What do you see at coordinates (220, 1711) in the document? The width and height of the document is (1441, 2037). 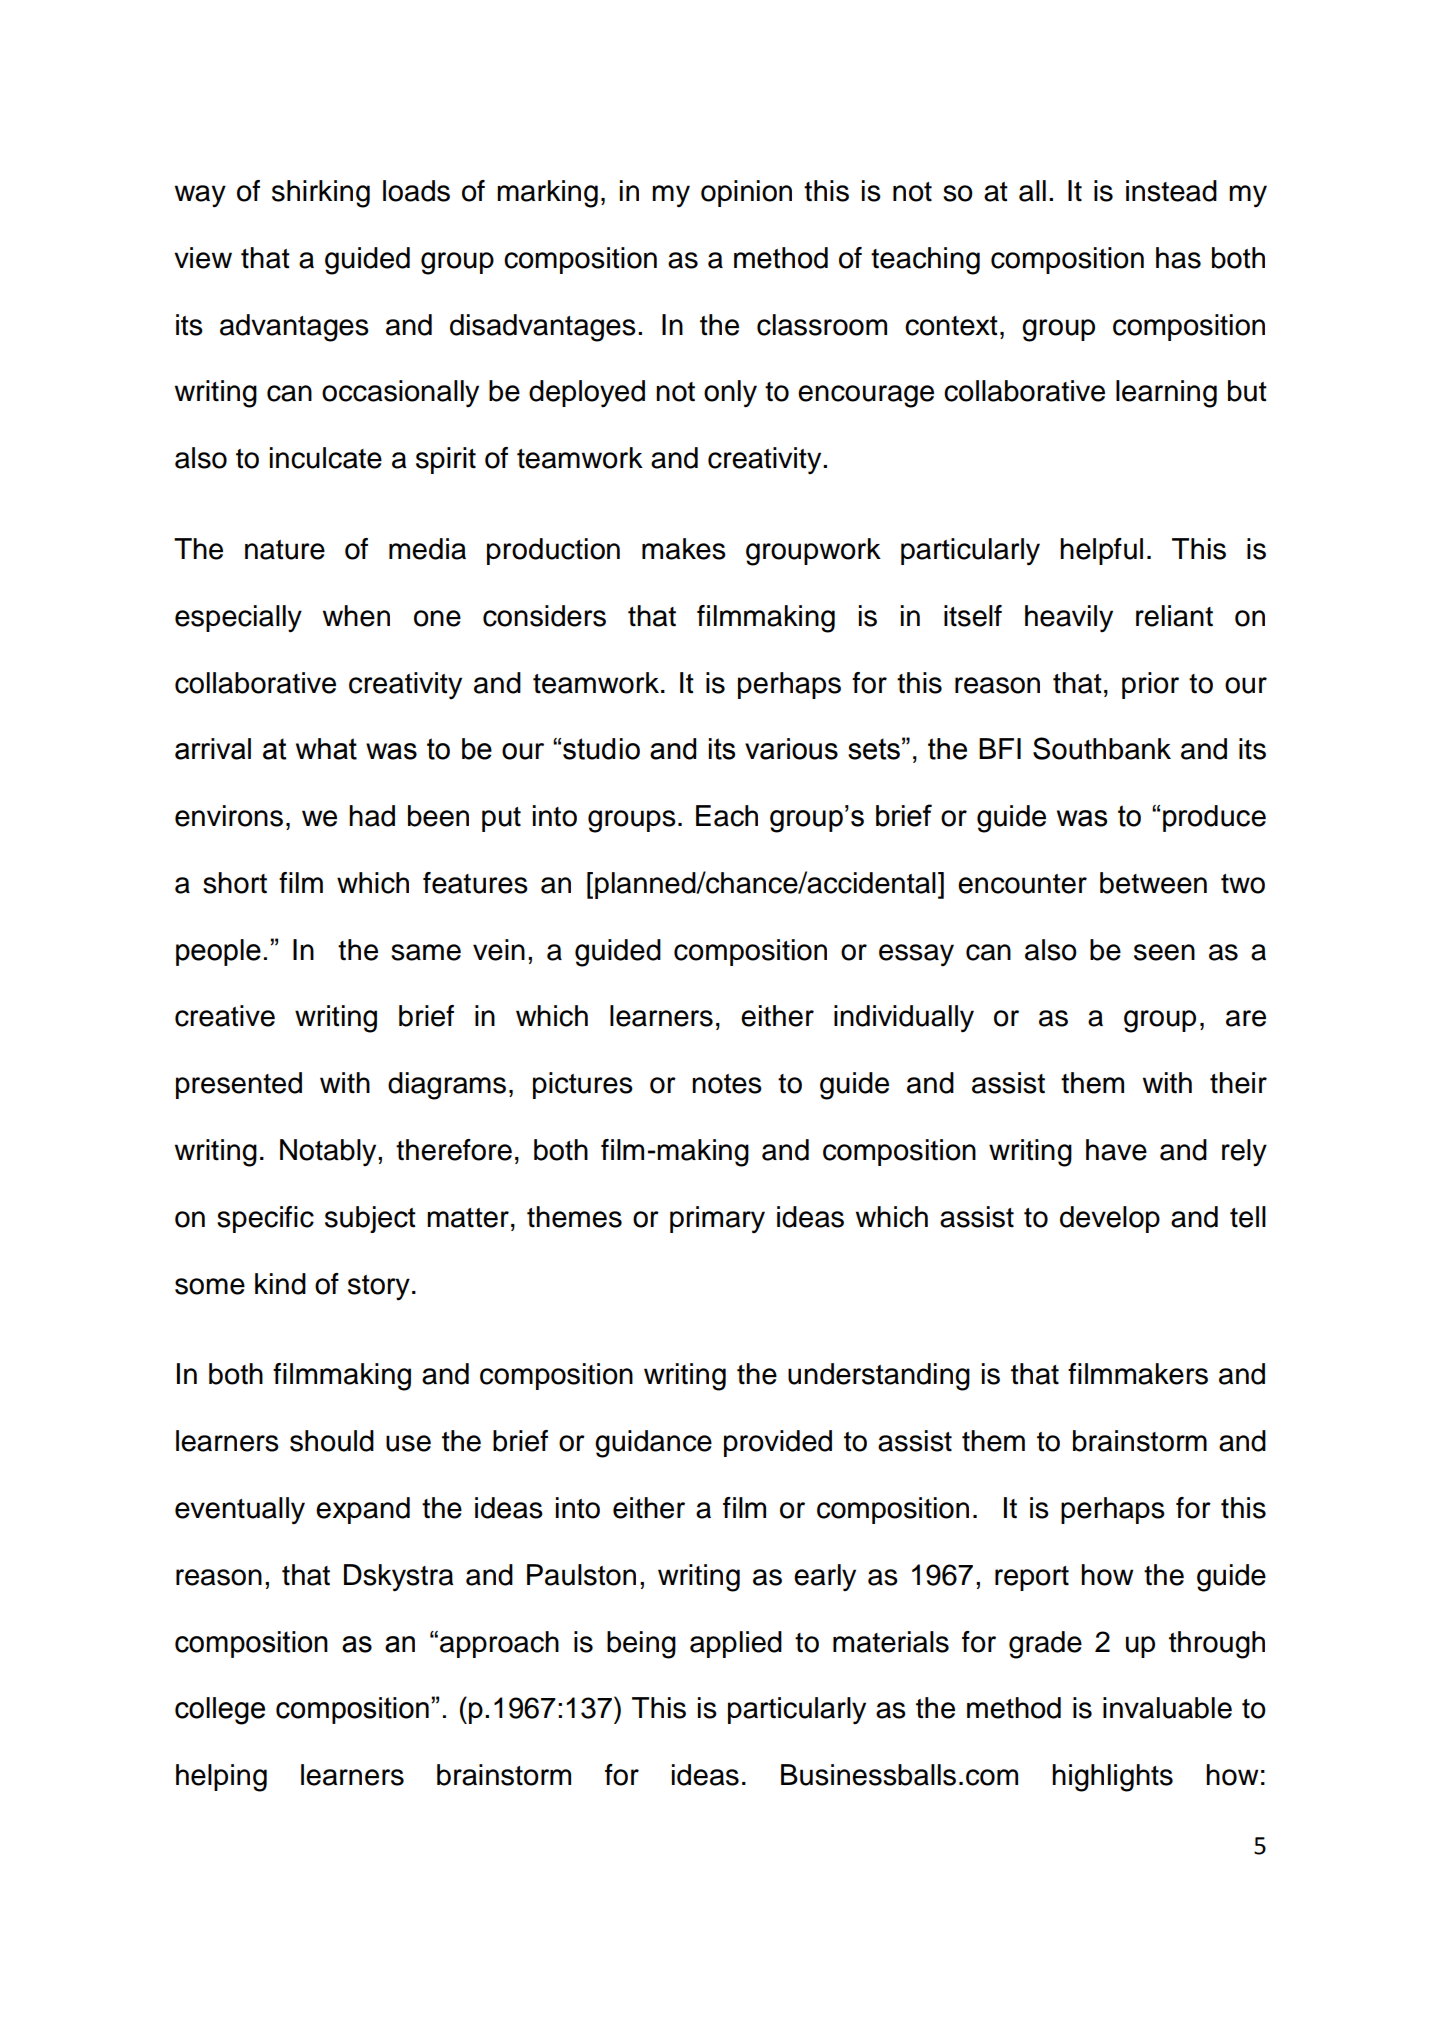 I see `college` at bounding box center [220, 1711].
